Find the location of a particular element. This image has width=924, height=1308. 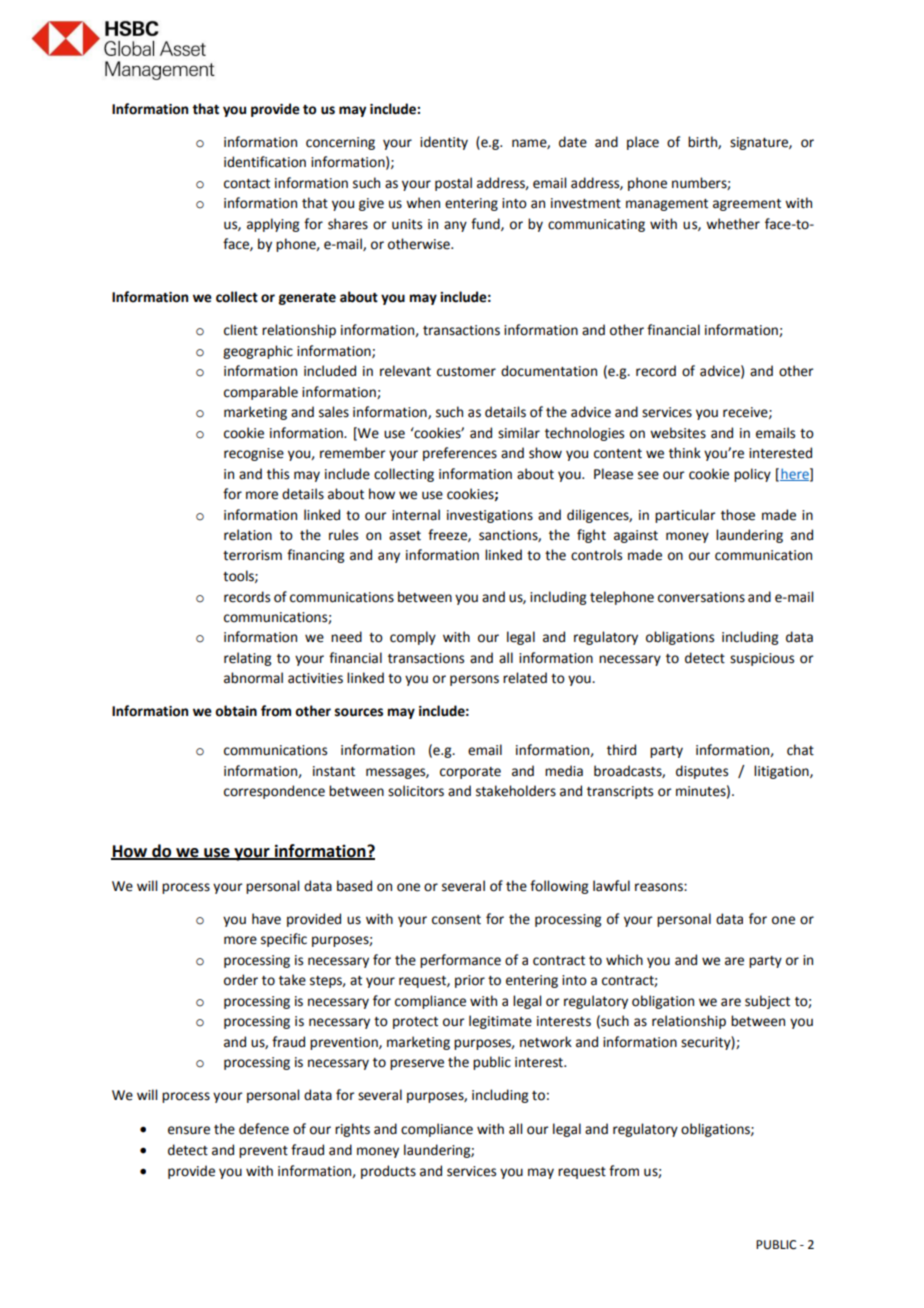

performance is located at coordinates (460, 961).
